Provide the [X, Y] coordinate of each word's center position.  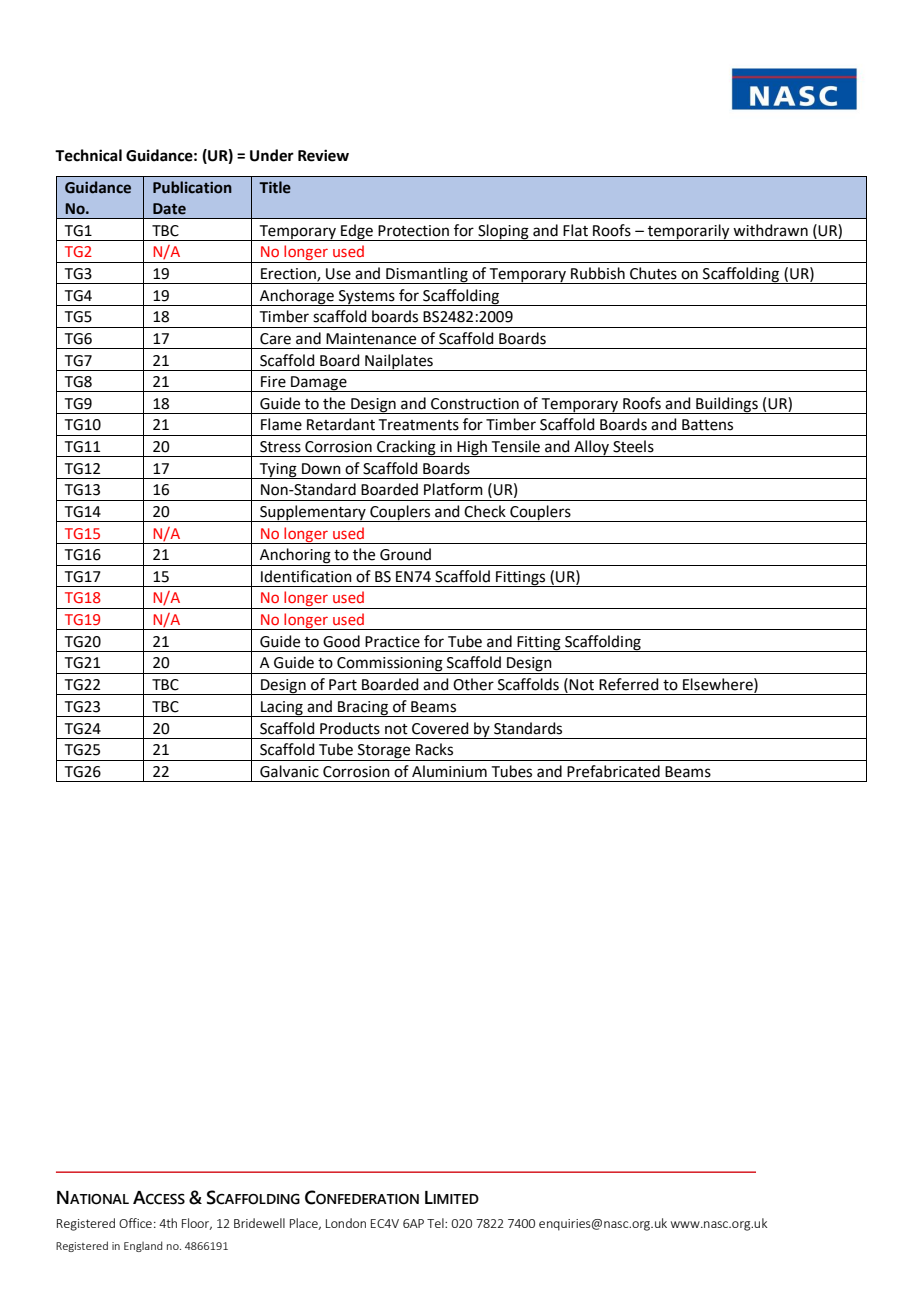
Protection [413, 231]
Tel [436, 1223]
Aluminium [449, 771]
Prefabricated [613, 771]
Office [135, 1223]
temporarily [689, 232]
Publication [192, 187]
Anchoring [295, 557]
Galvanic [289, 771]
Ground [405, 554]
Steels [633, 446]
